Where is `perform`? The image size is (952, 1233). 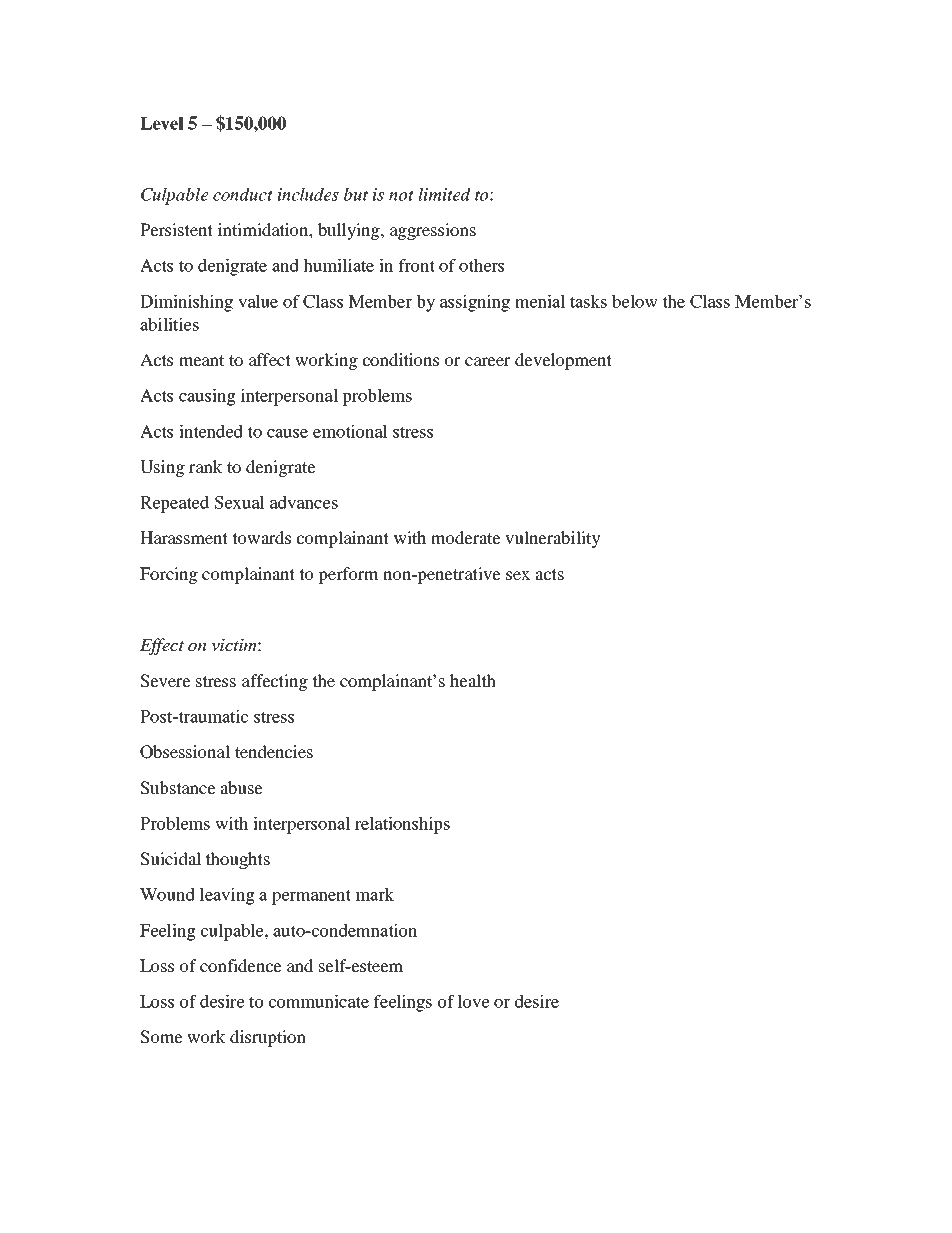
perform is located at coordinates (348, 575).
